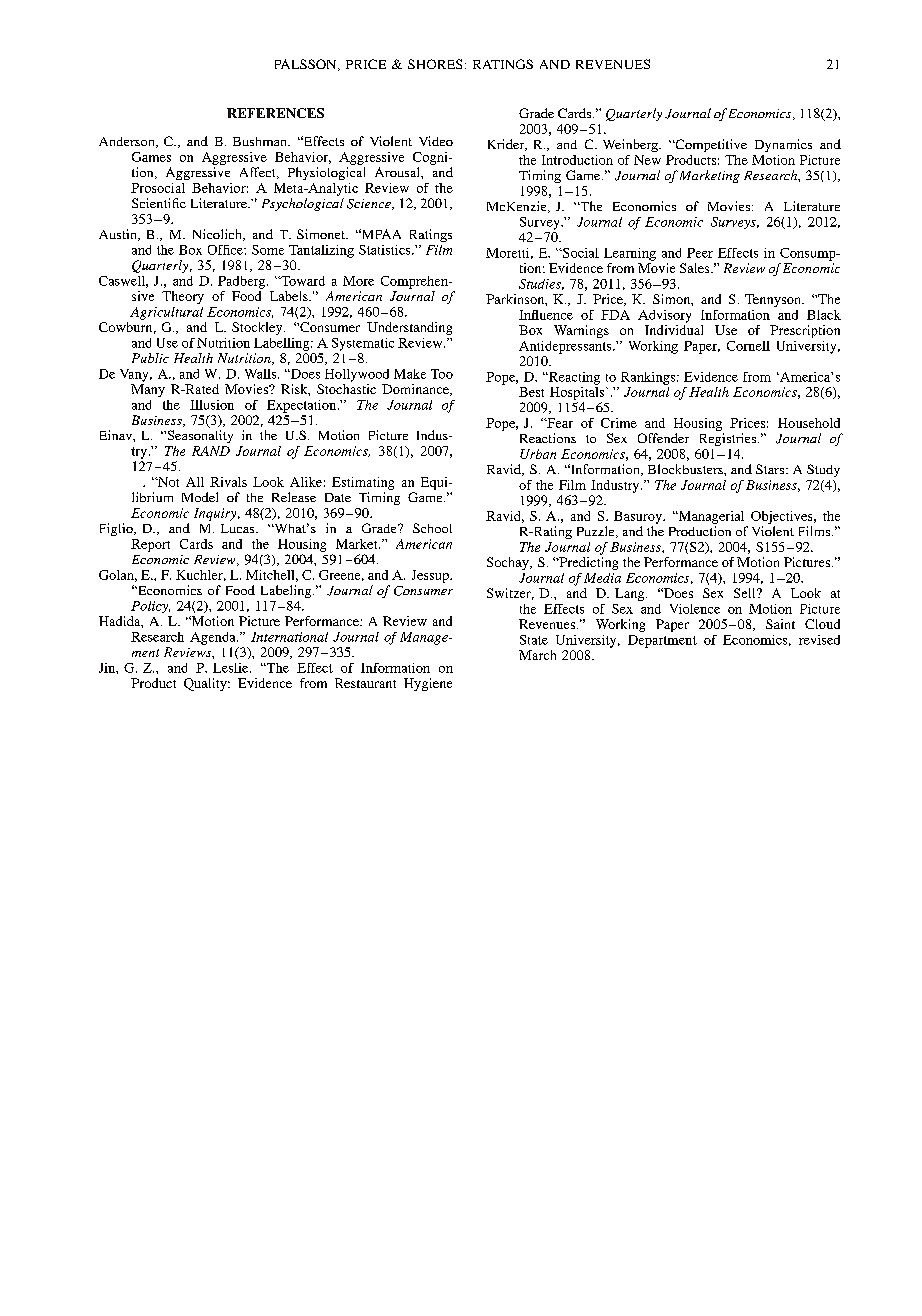  Describe the element at coordinates (442, 374) in the screenshot. I see `Too` at that location.
